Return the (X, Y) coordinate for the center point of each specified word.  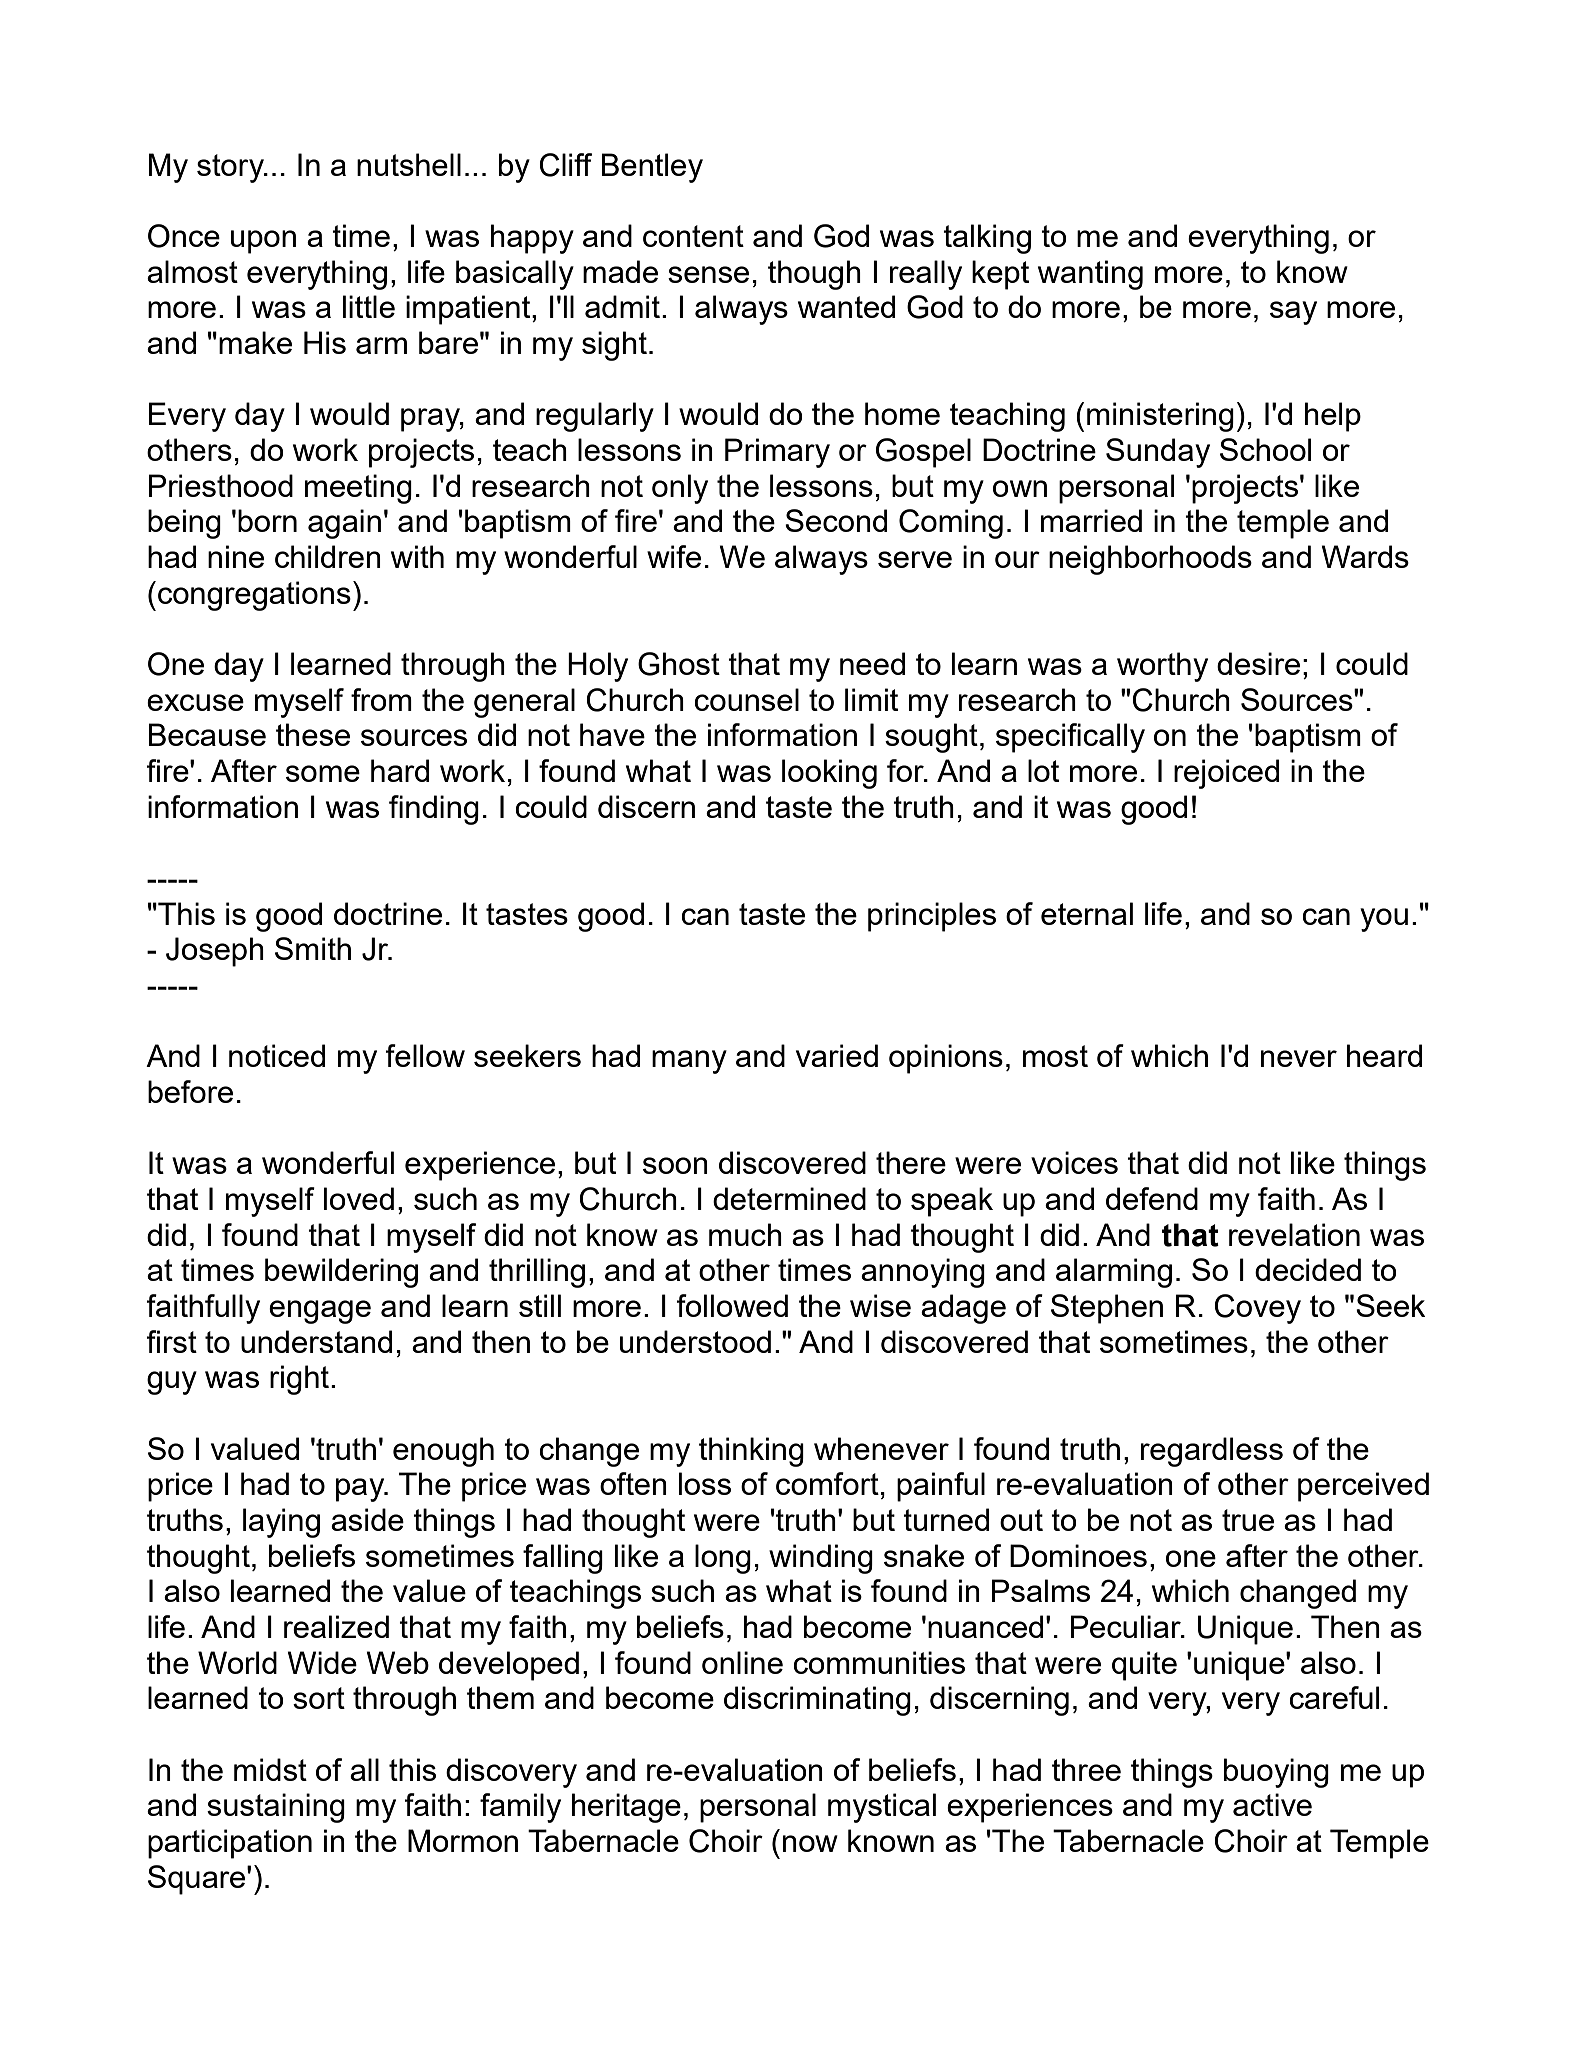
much (745, 1234)
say (1293, 313)
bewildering (341, 1273)
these (313, 734)
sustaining (276, 1808)
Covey (1257, 1309)
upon (263, 242)
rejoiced (1226, 774)
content (693, 236)
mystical (882, 1808)
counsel (746, 699)
